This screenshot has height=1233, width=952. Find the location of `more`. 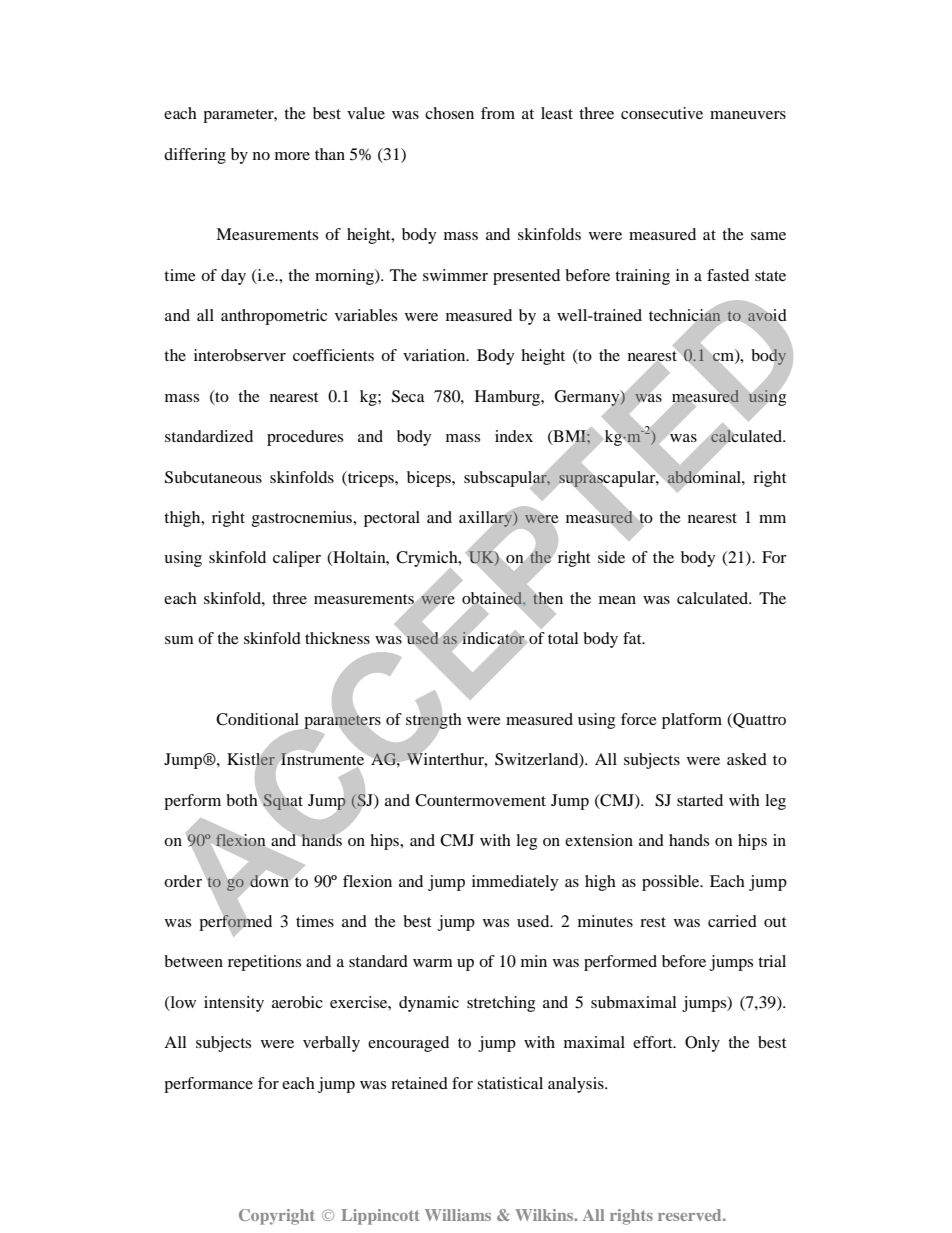

more is located at coordinates (292, 156).
